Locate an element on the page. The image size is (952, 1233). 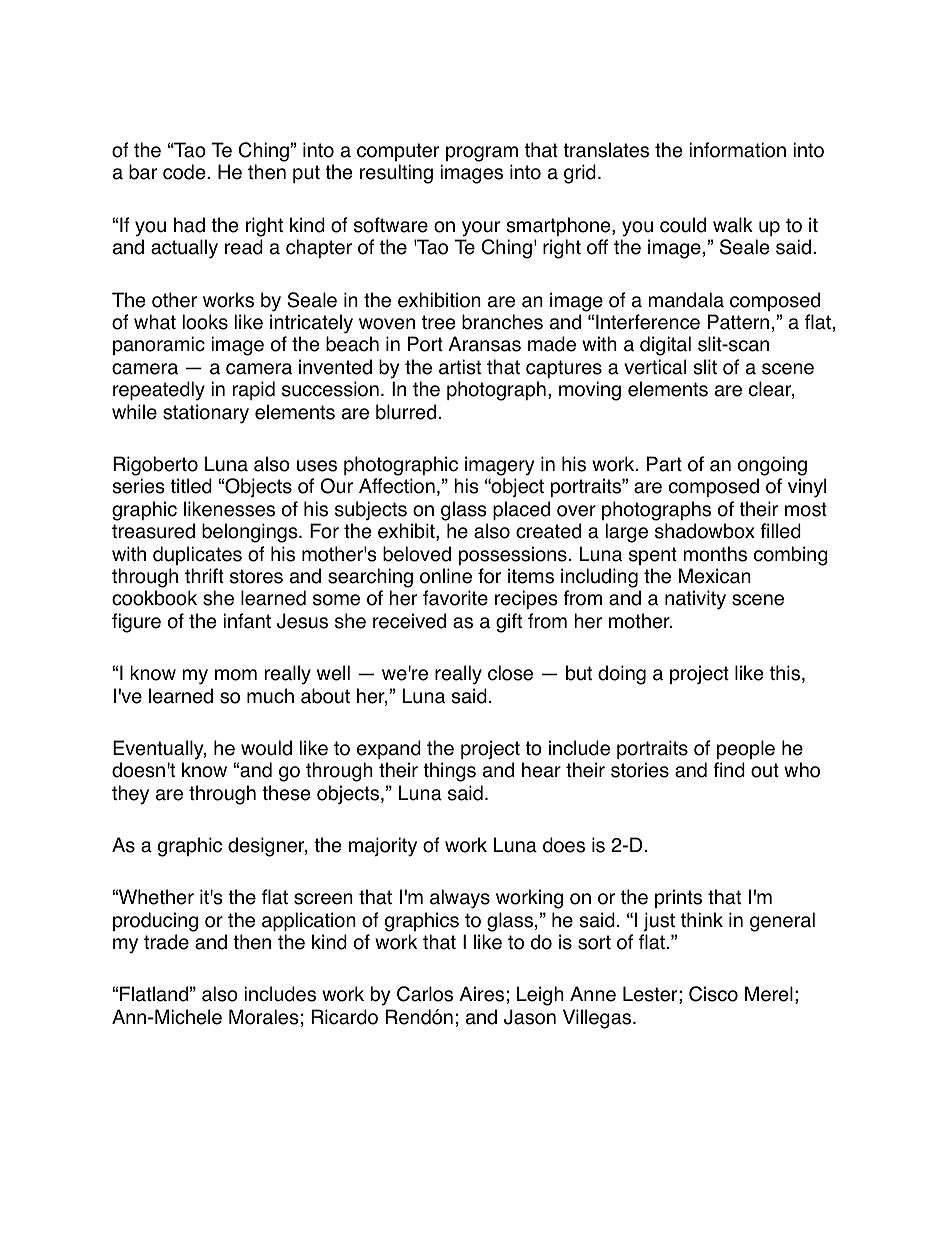
Mexican is located at coordinates (715, 576).
